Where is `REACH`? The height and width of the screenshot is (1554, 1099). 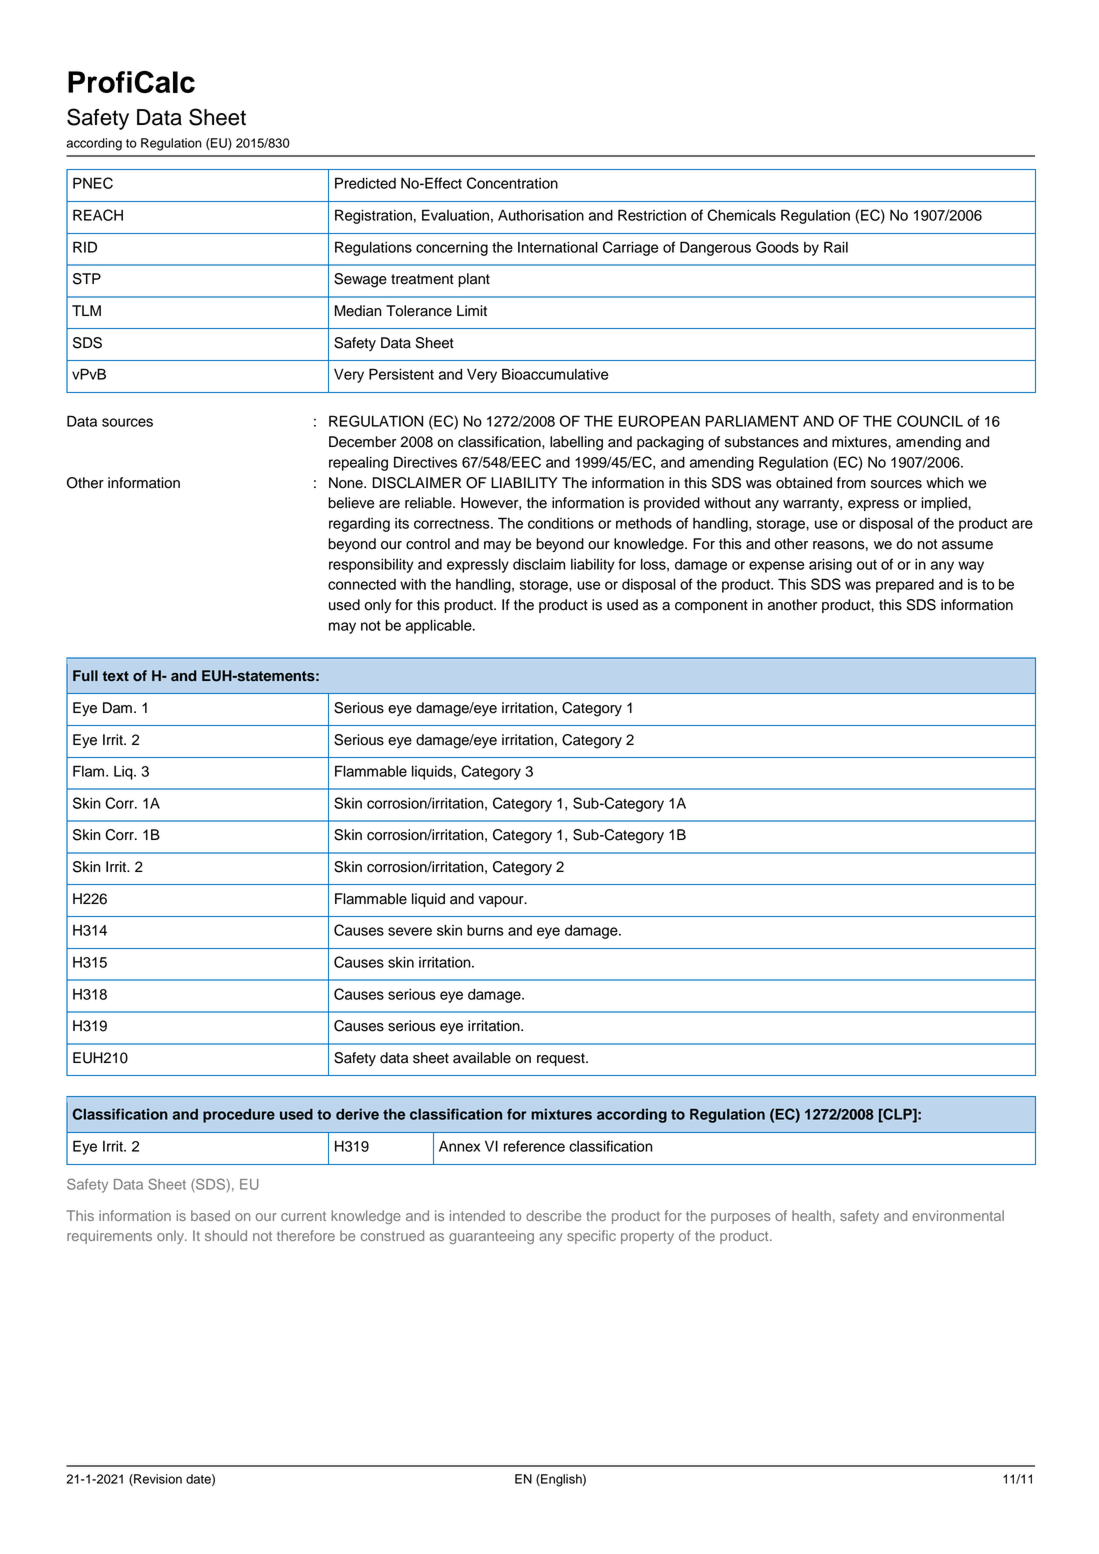
REACH is located at coordinates (98, 215).
